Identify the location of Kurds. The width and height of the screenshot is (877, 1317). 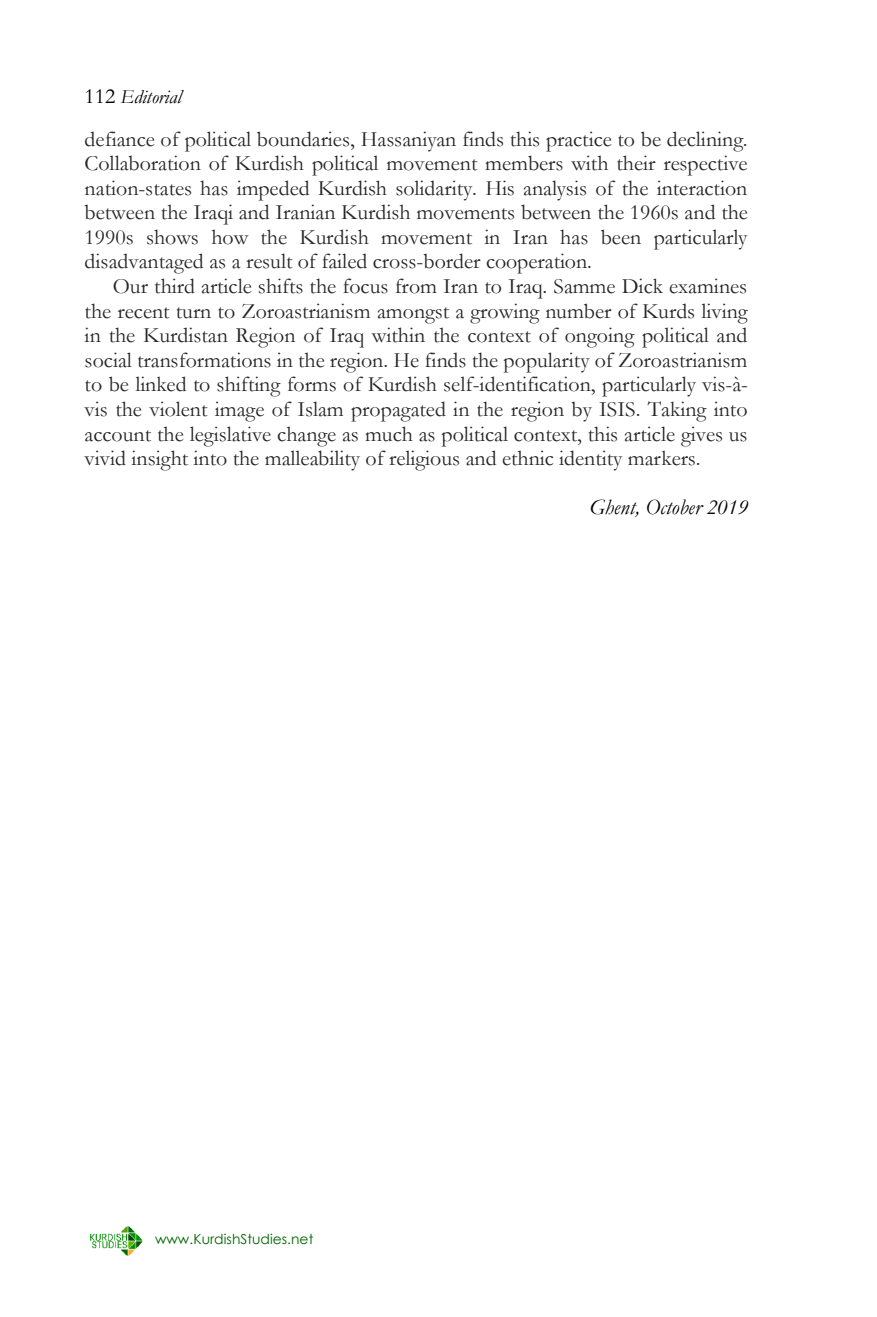
(668, 311).
